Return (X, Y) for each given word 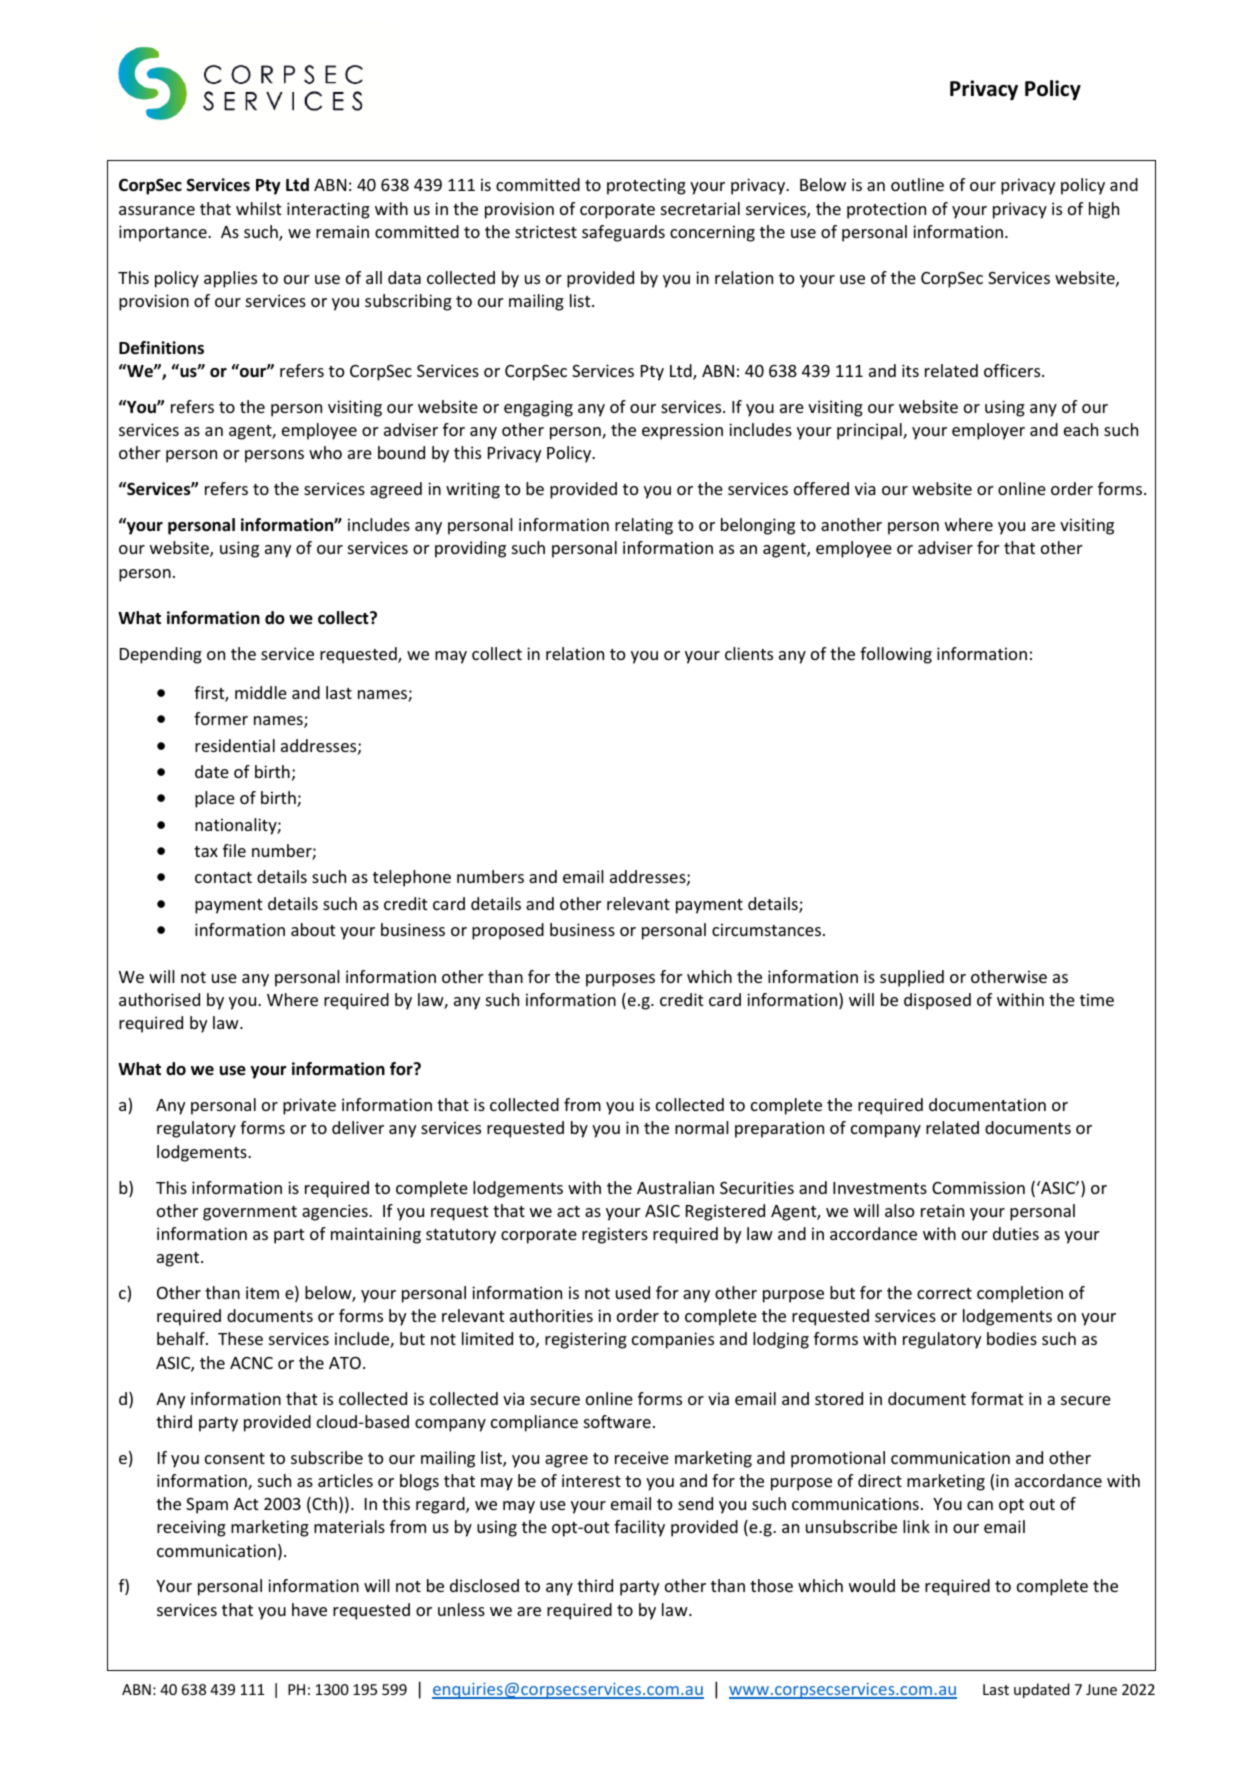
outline (917, 184)
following (896, 655)
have (309, 1609)
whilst (258, 208)
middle (261, 692)
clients (749, 653)
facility (639, 1528)
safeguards (623, 233)
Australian (675, 1187)
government (250, 1213)
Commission (978, 1187)
